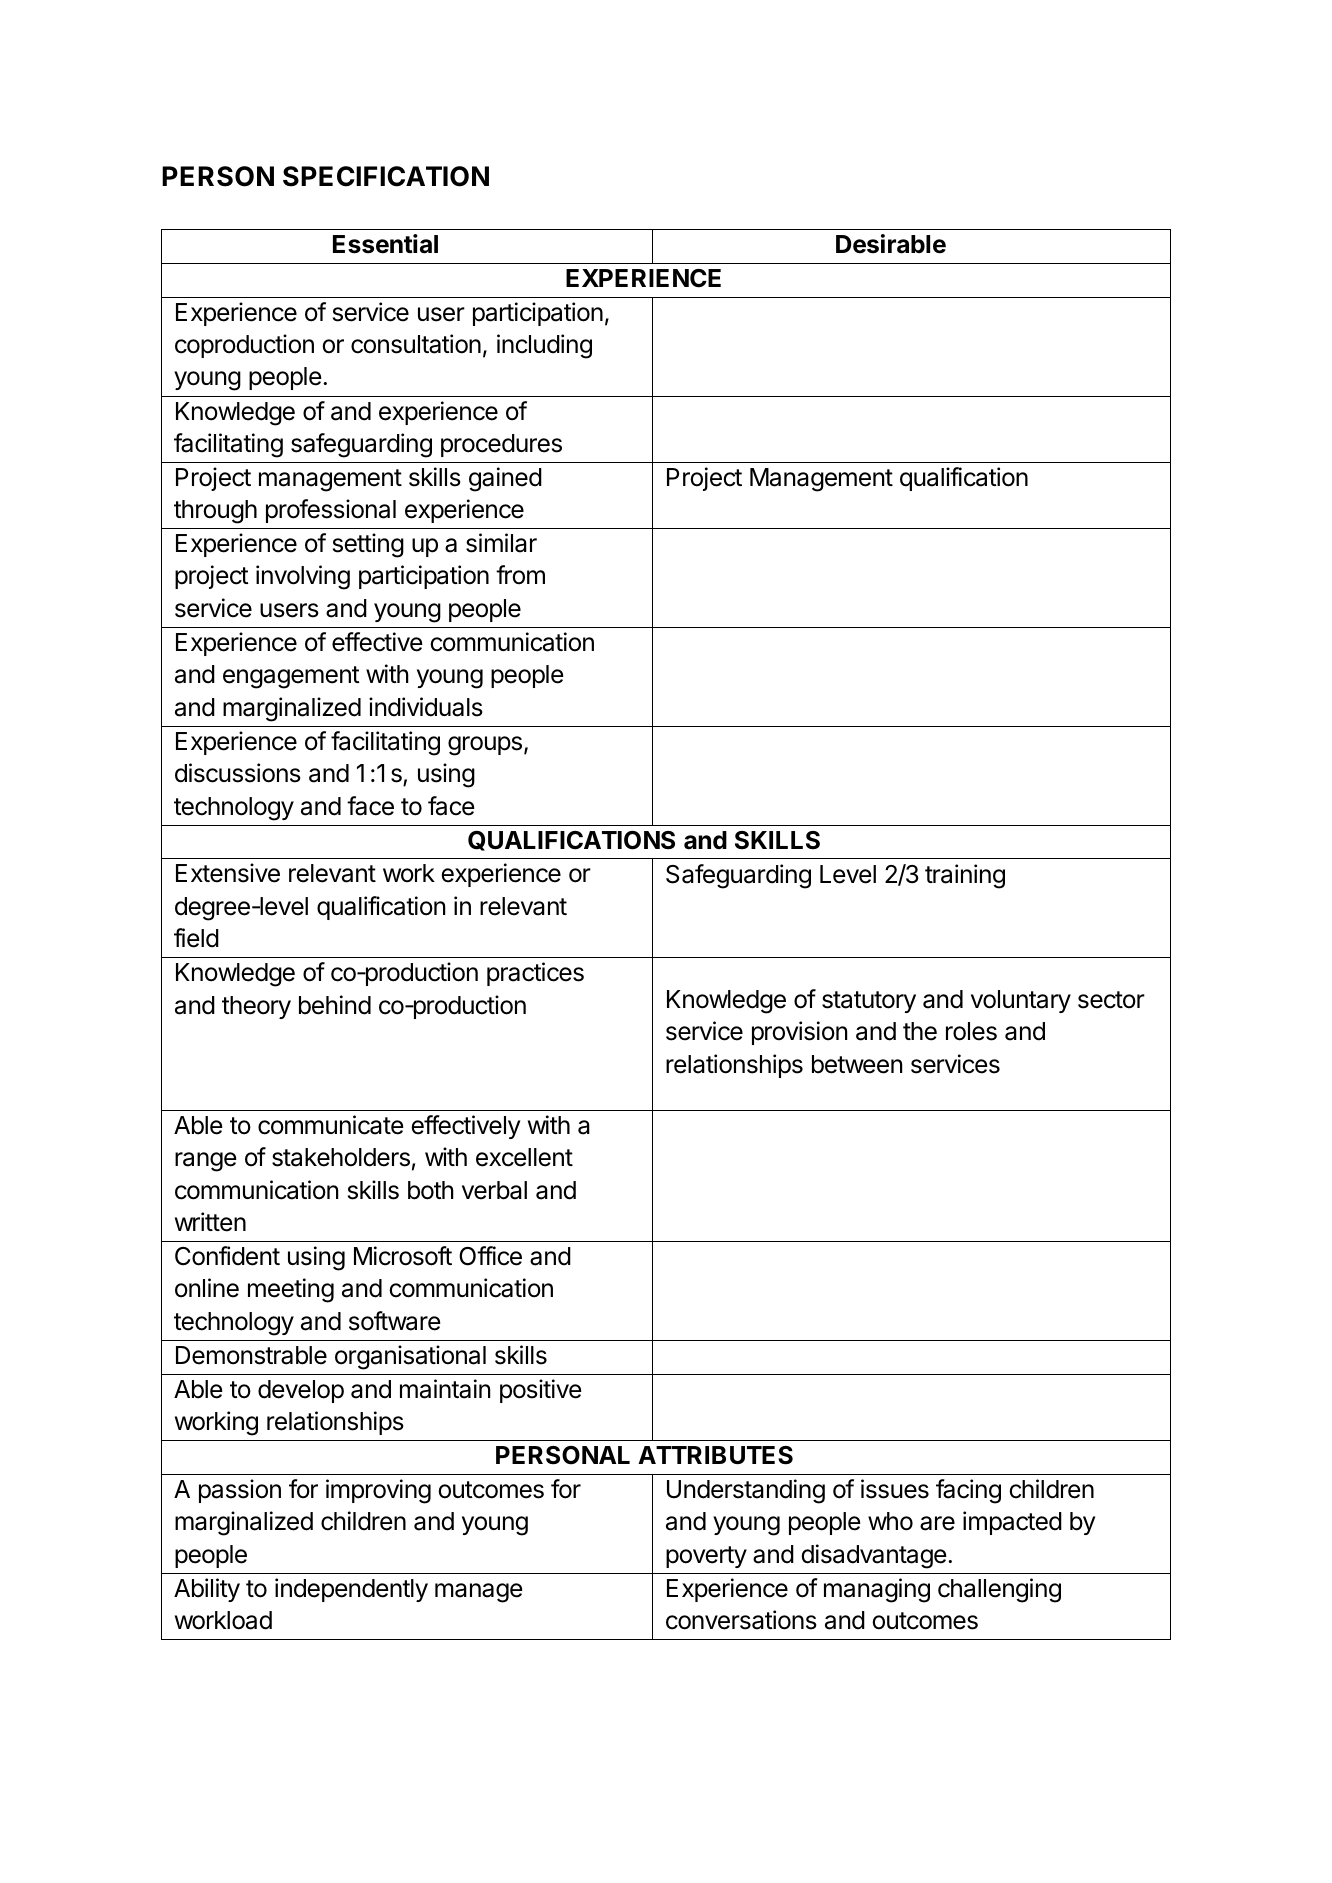 The height and width of the document is (1883, 1332). I want to click on meeting, so click(291, 1290).
